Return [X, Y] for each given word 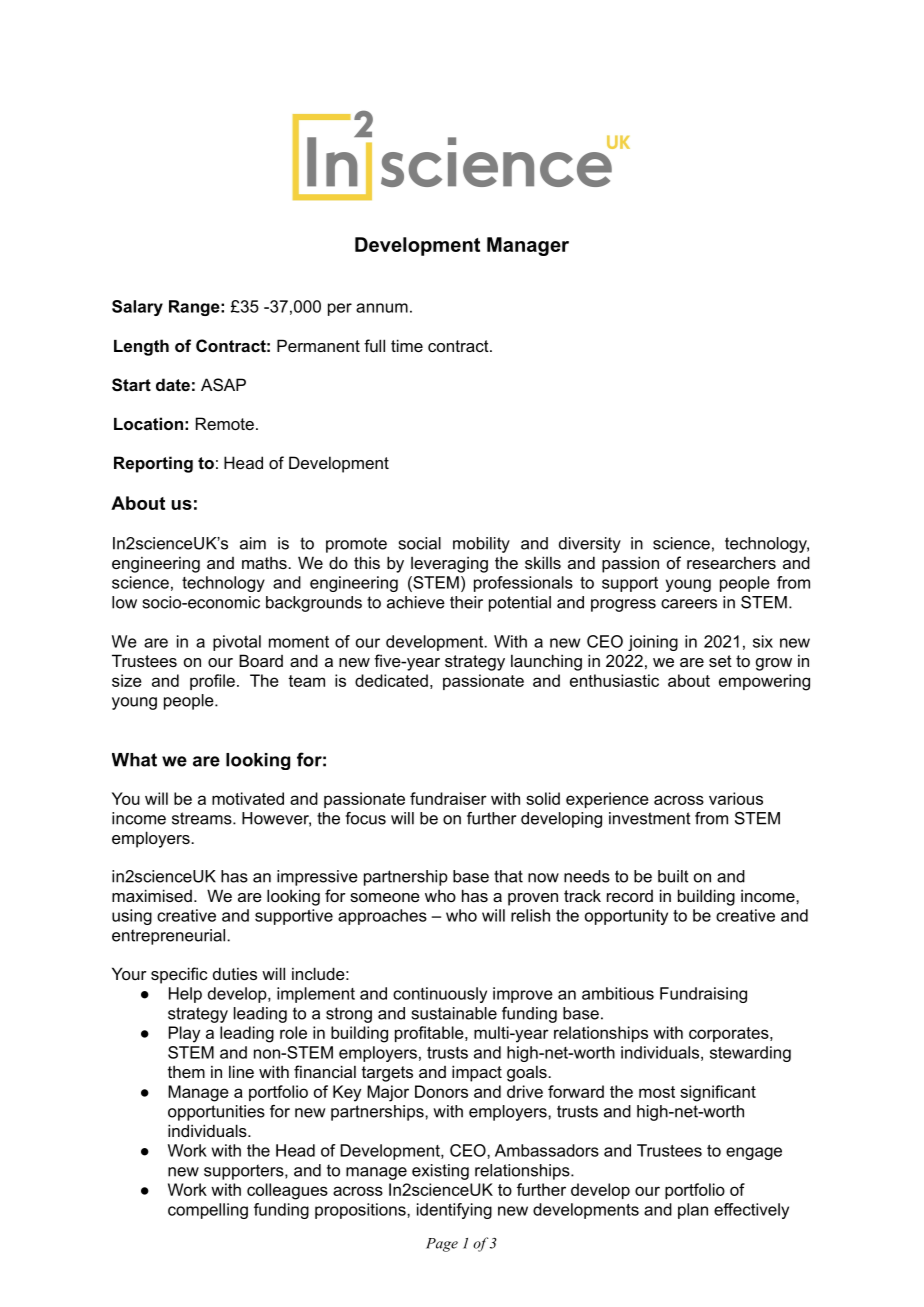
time [407, 345]
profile [212, 682]
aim [253, 543]
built [673, 876]
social [420, 543]
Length [141, 347]
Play [184, 1034]
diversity [590, 545]
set [720, 661]
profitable [430, 1034]
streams [203, 818]
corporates [730, 1034]
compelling [208, 1211]
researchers [731, 562]
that [508, 876]
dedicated [391, 680]
